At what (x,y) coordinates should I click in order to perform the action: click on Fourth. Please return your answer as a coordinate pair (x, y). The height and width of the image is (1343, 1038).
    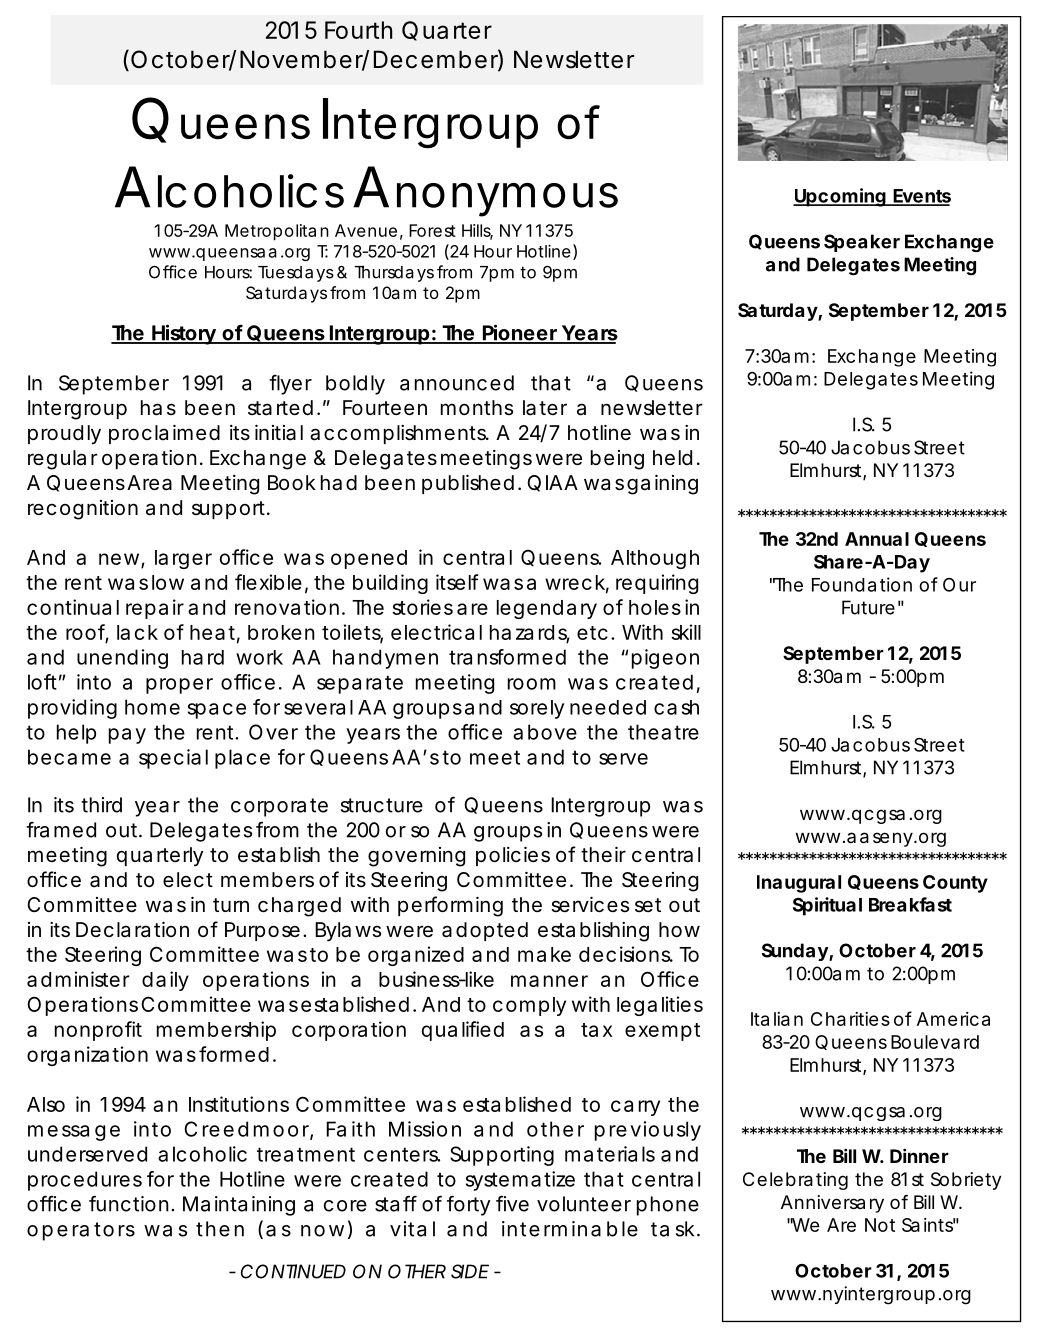
    Looking at the image, I should click on (358, 30).
